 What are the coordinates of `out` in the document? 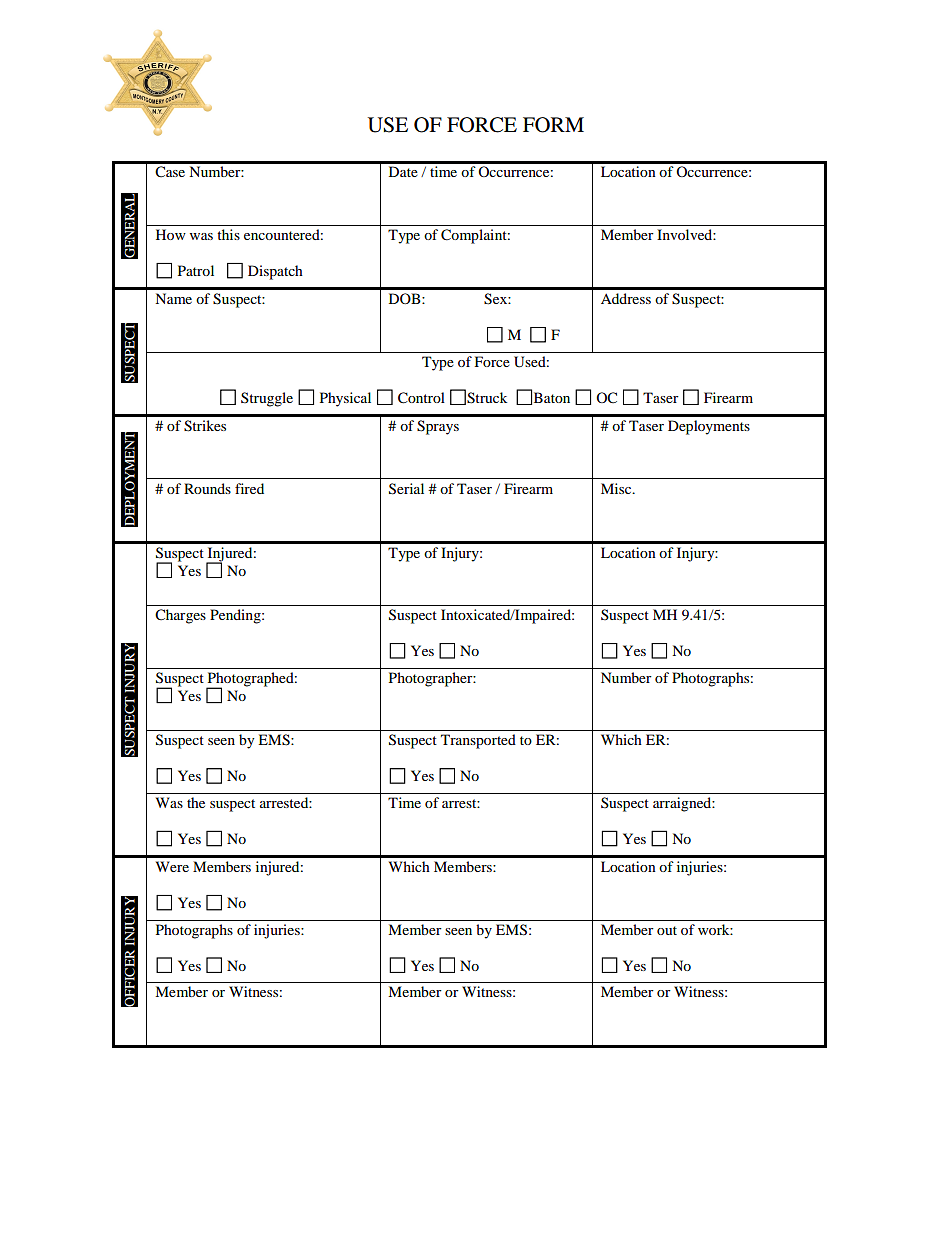 It's located at (667, 930).
